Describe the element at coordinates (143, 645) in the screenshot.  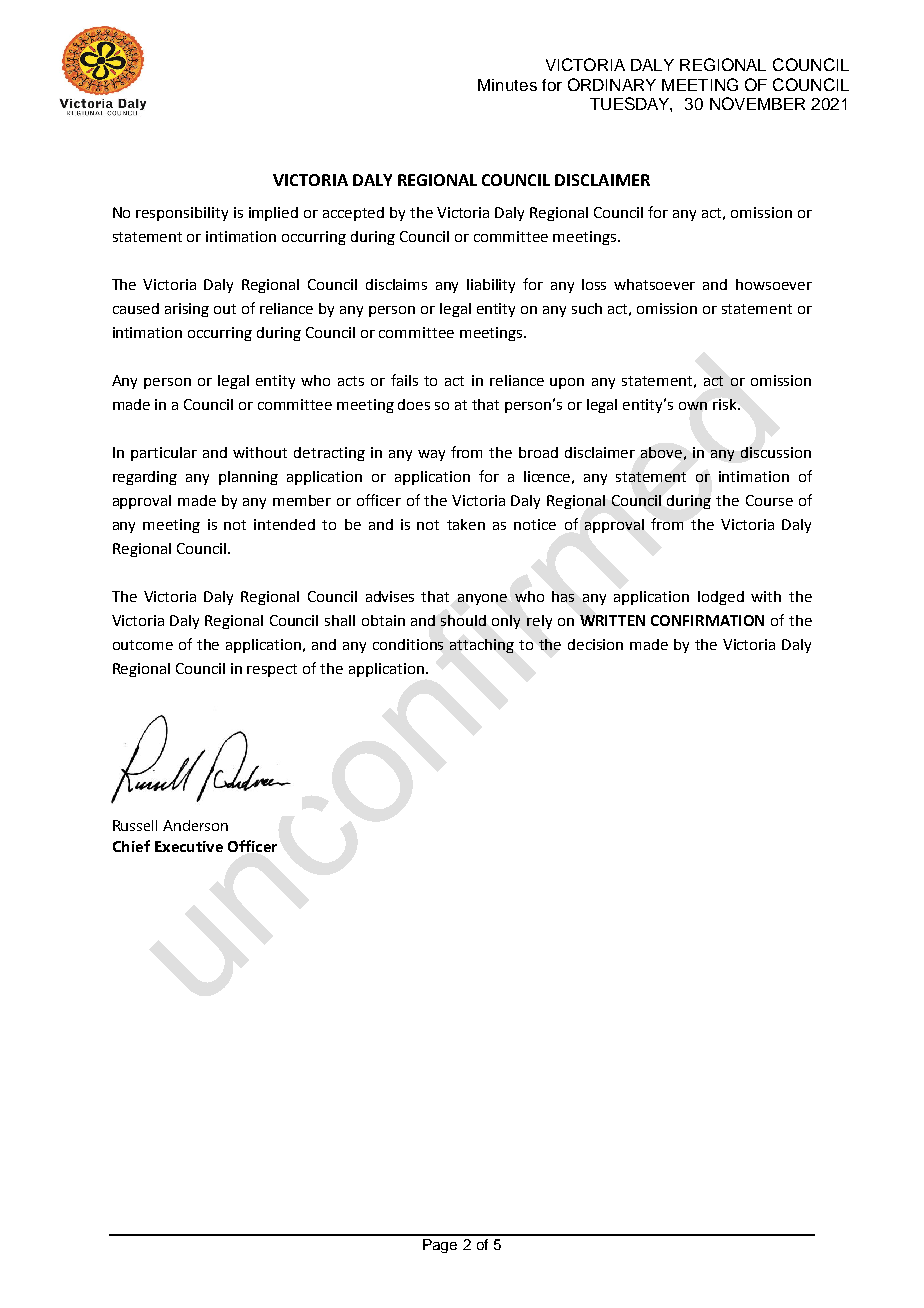
I see `outcome` at that location.
